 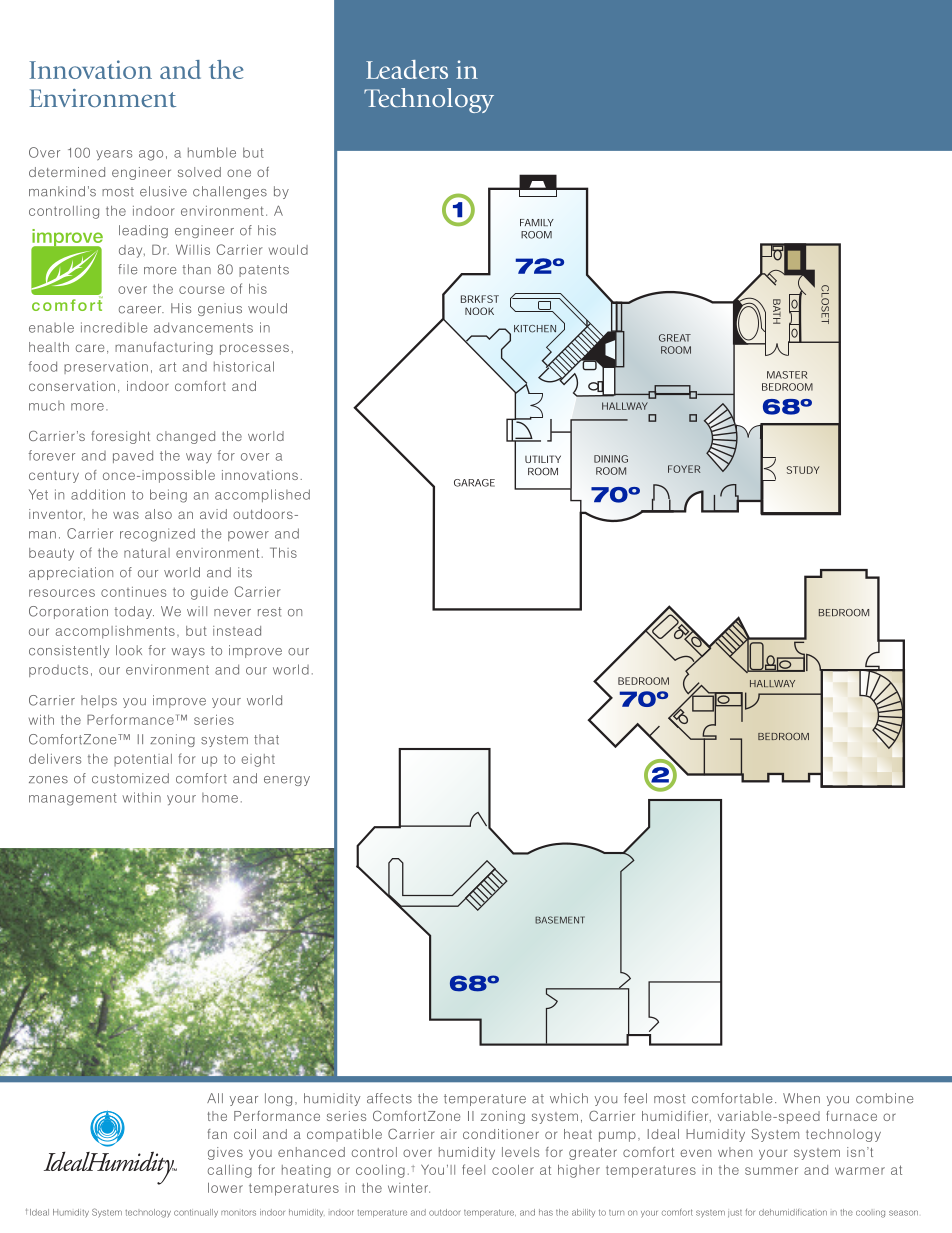 What do you see at coordinates (196, 1213) in the page?
I see `continually` at bounding box center [196, 1213].
